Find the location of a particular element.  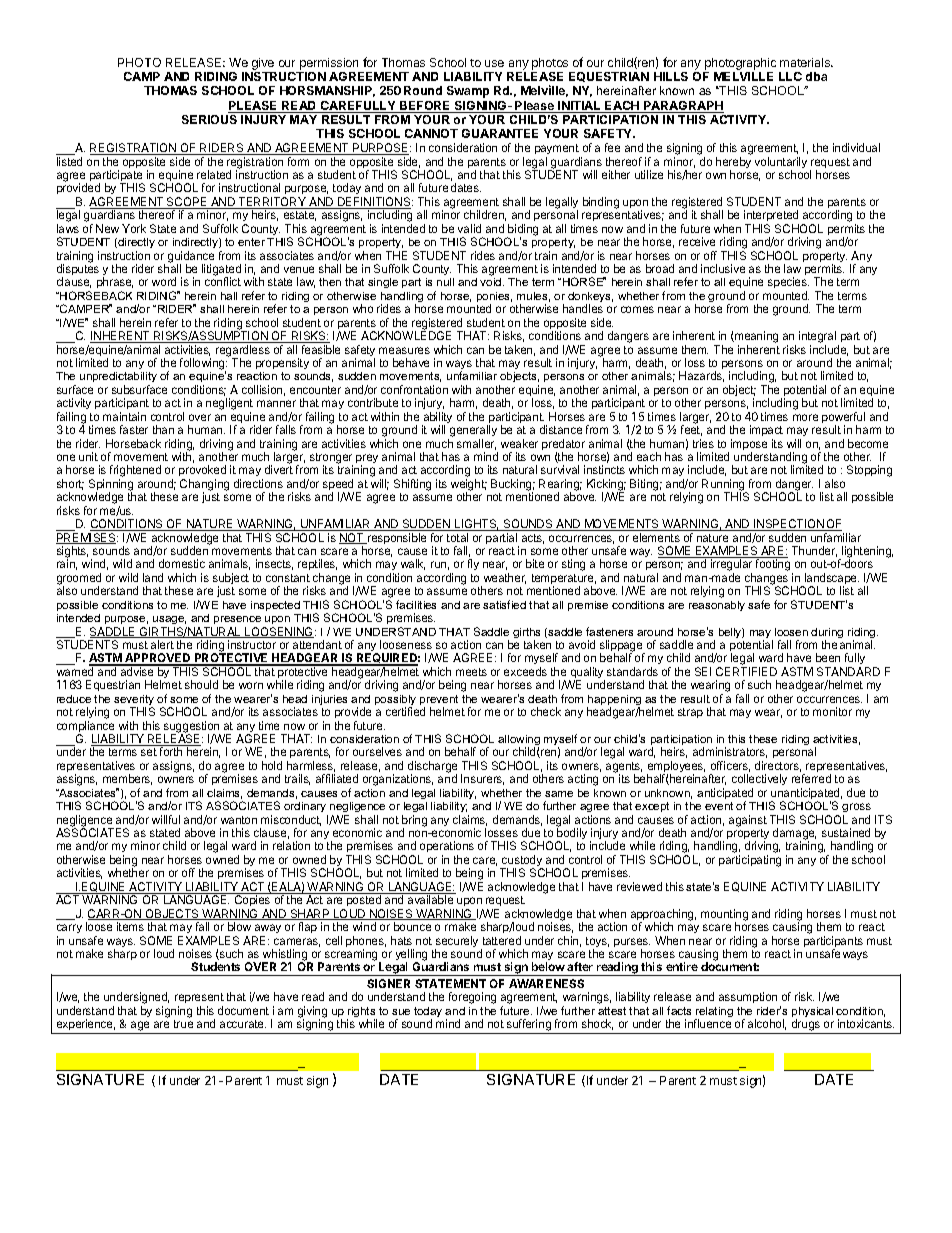

domestic is located at coordinates (182, 563).
